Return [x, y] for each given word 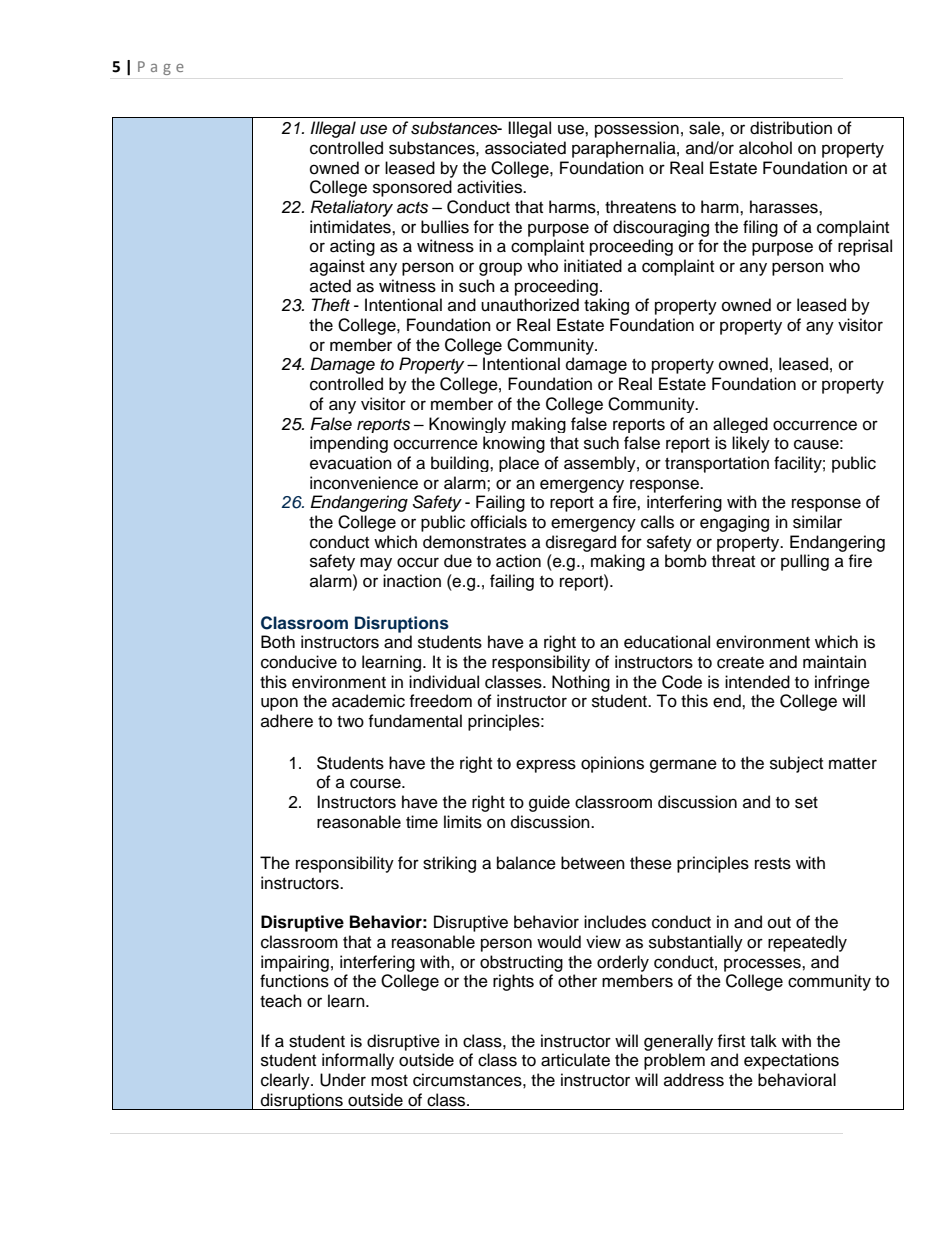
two [350, 722]
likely [751, 444]
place [519, 464]
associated [525, 148]
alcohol [765, 148]
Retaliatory [352, 208]
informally [358, 1061]
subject [796, 764]
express [546, 766]
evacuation [351, 463]
